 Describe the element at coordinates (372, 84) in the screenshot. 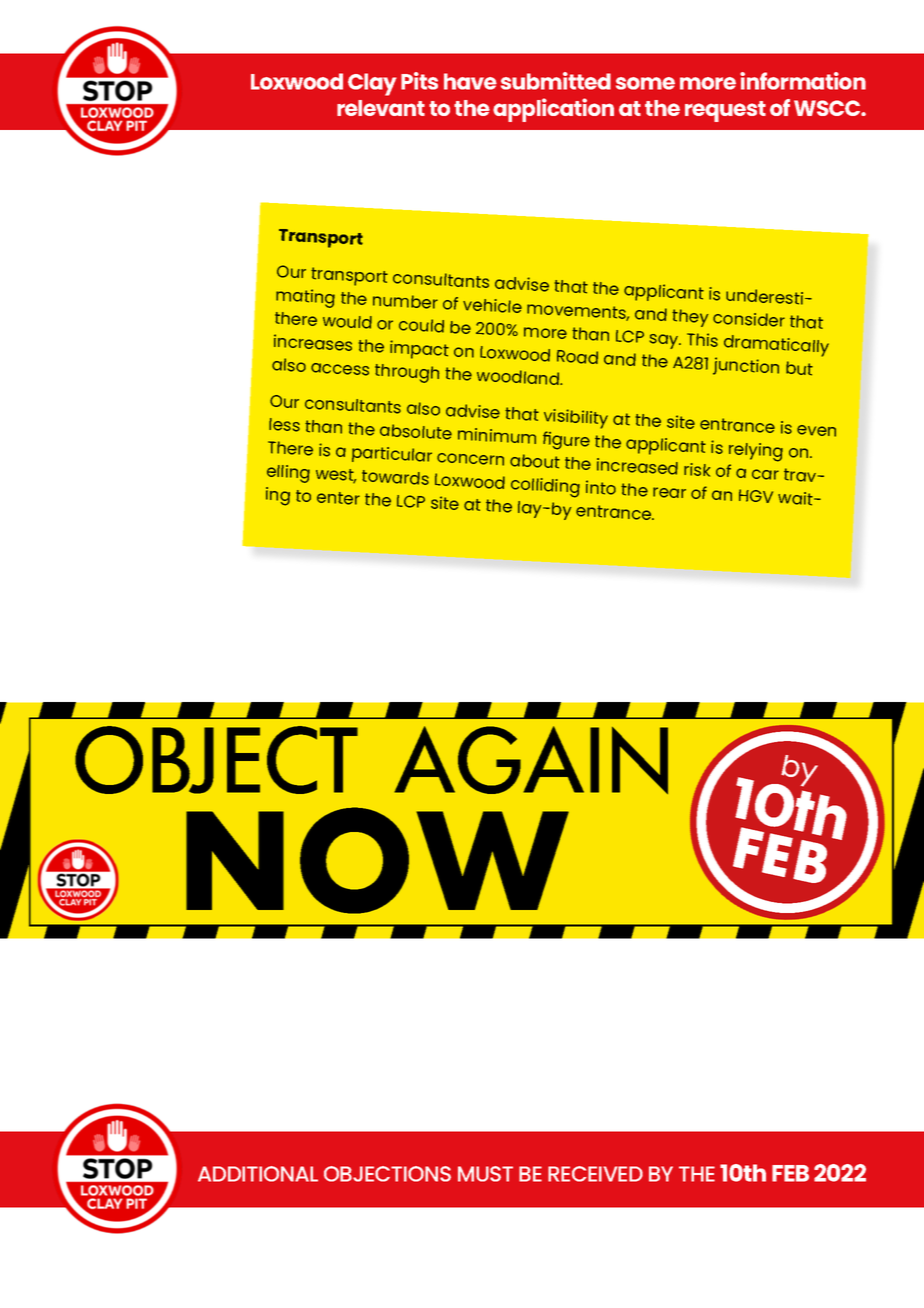

I see `Clay` at that location.
